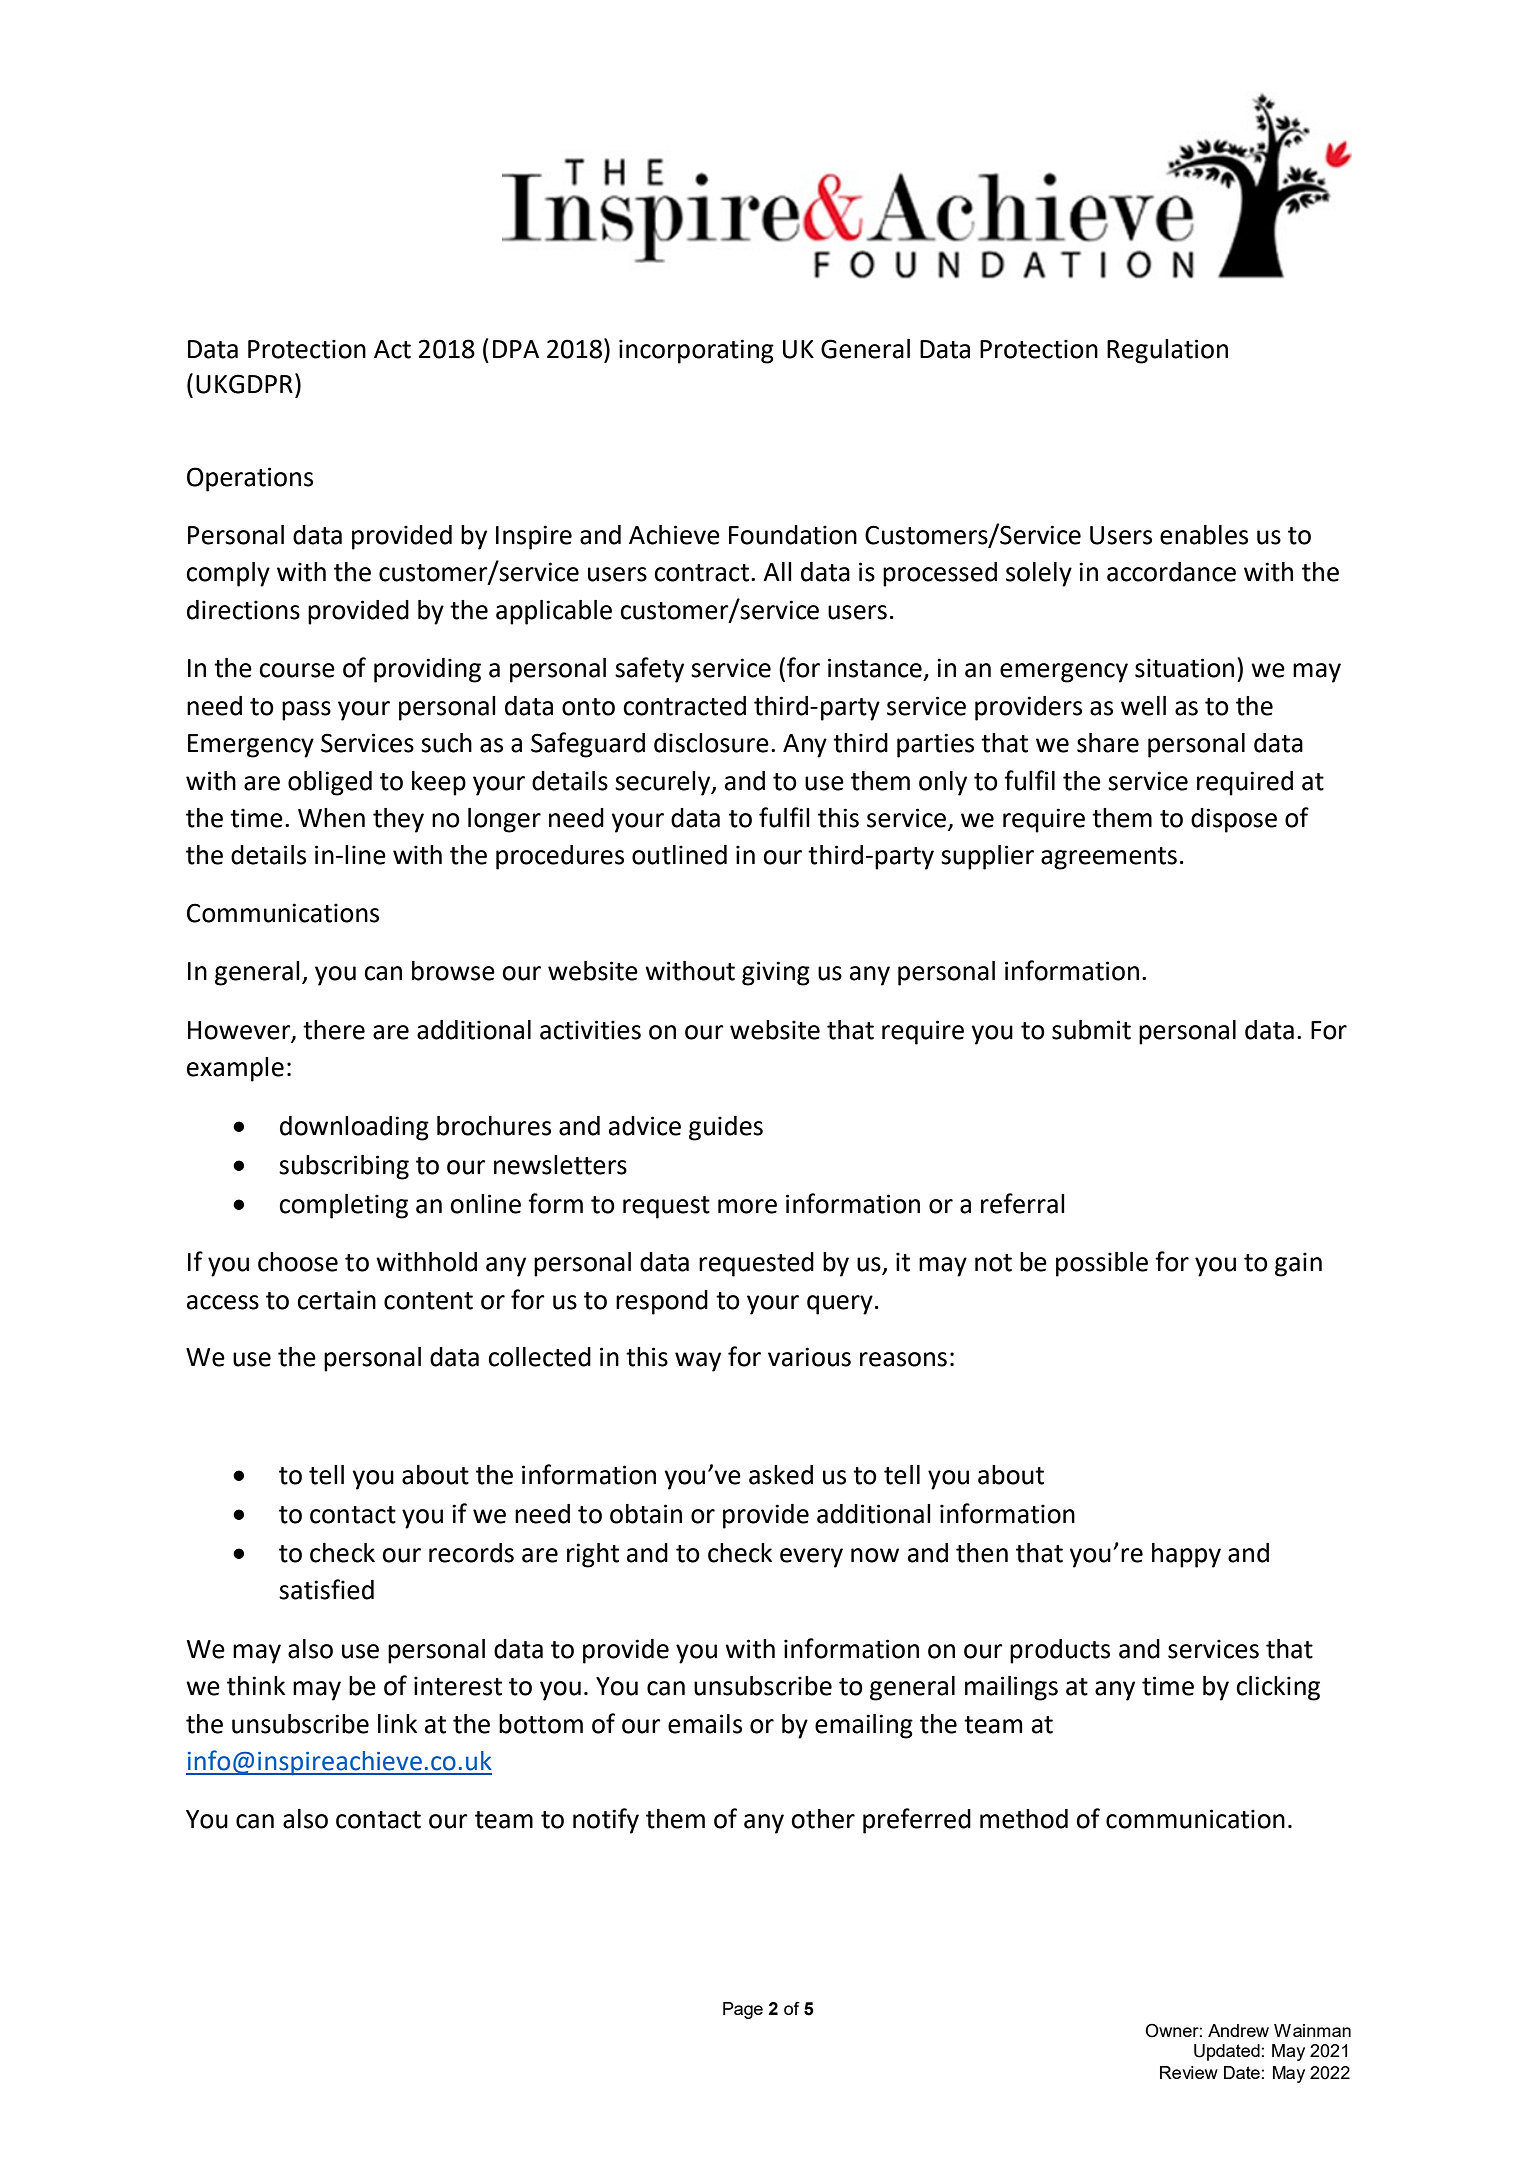 The image size is (1537, 2174). What do you see at coordinates (776, 973) in the image?
I see `giving` at bounding box center [776, 973].
